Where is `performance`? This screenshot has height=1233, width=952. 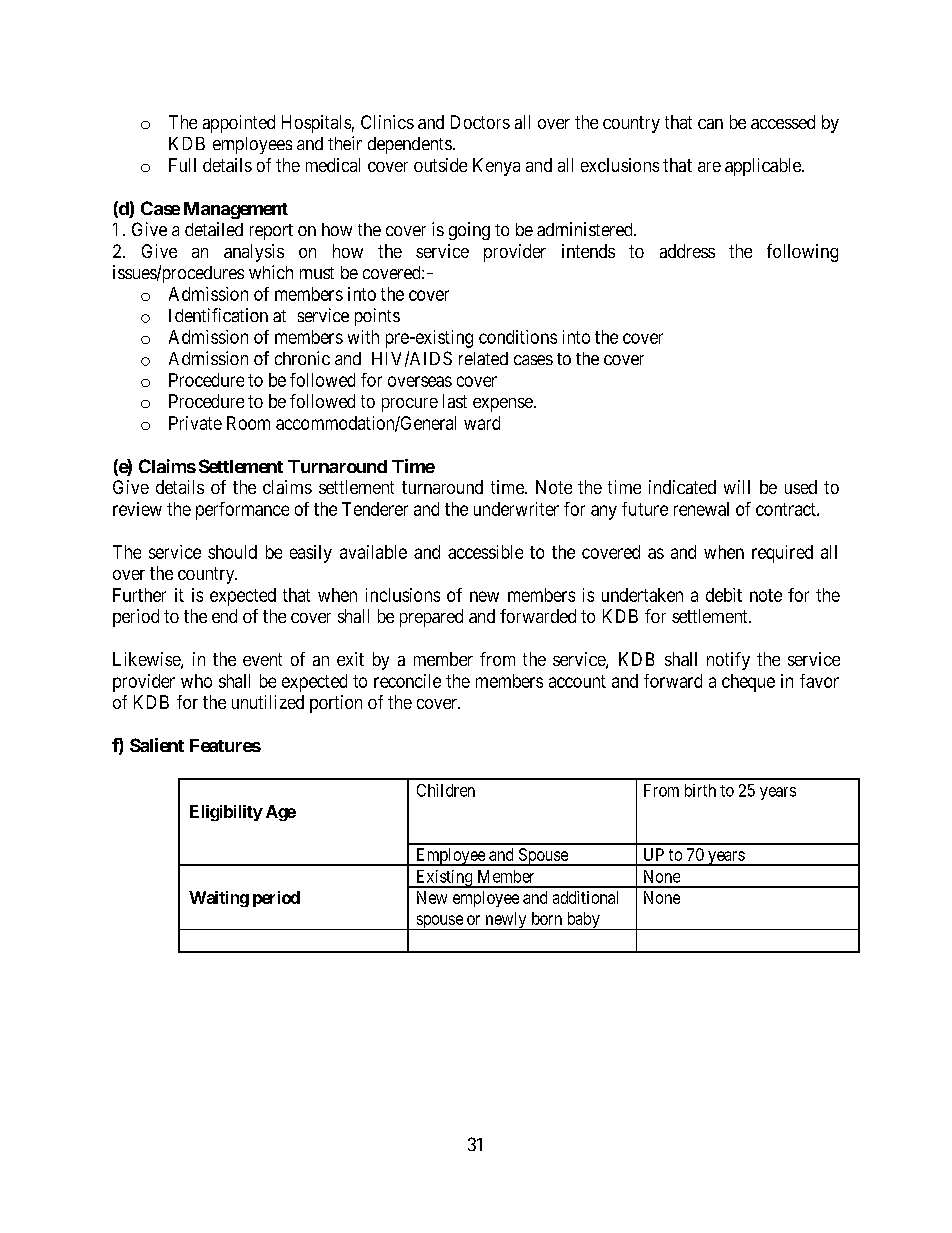
performance is located at coordinates (242, 511).
